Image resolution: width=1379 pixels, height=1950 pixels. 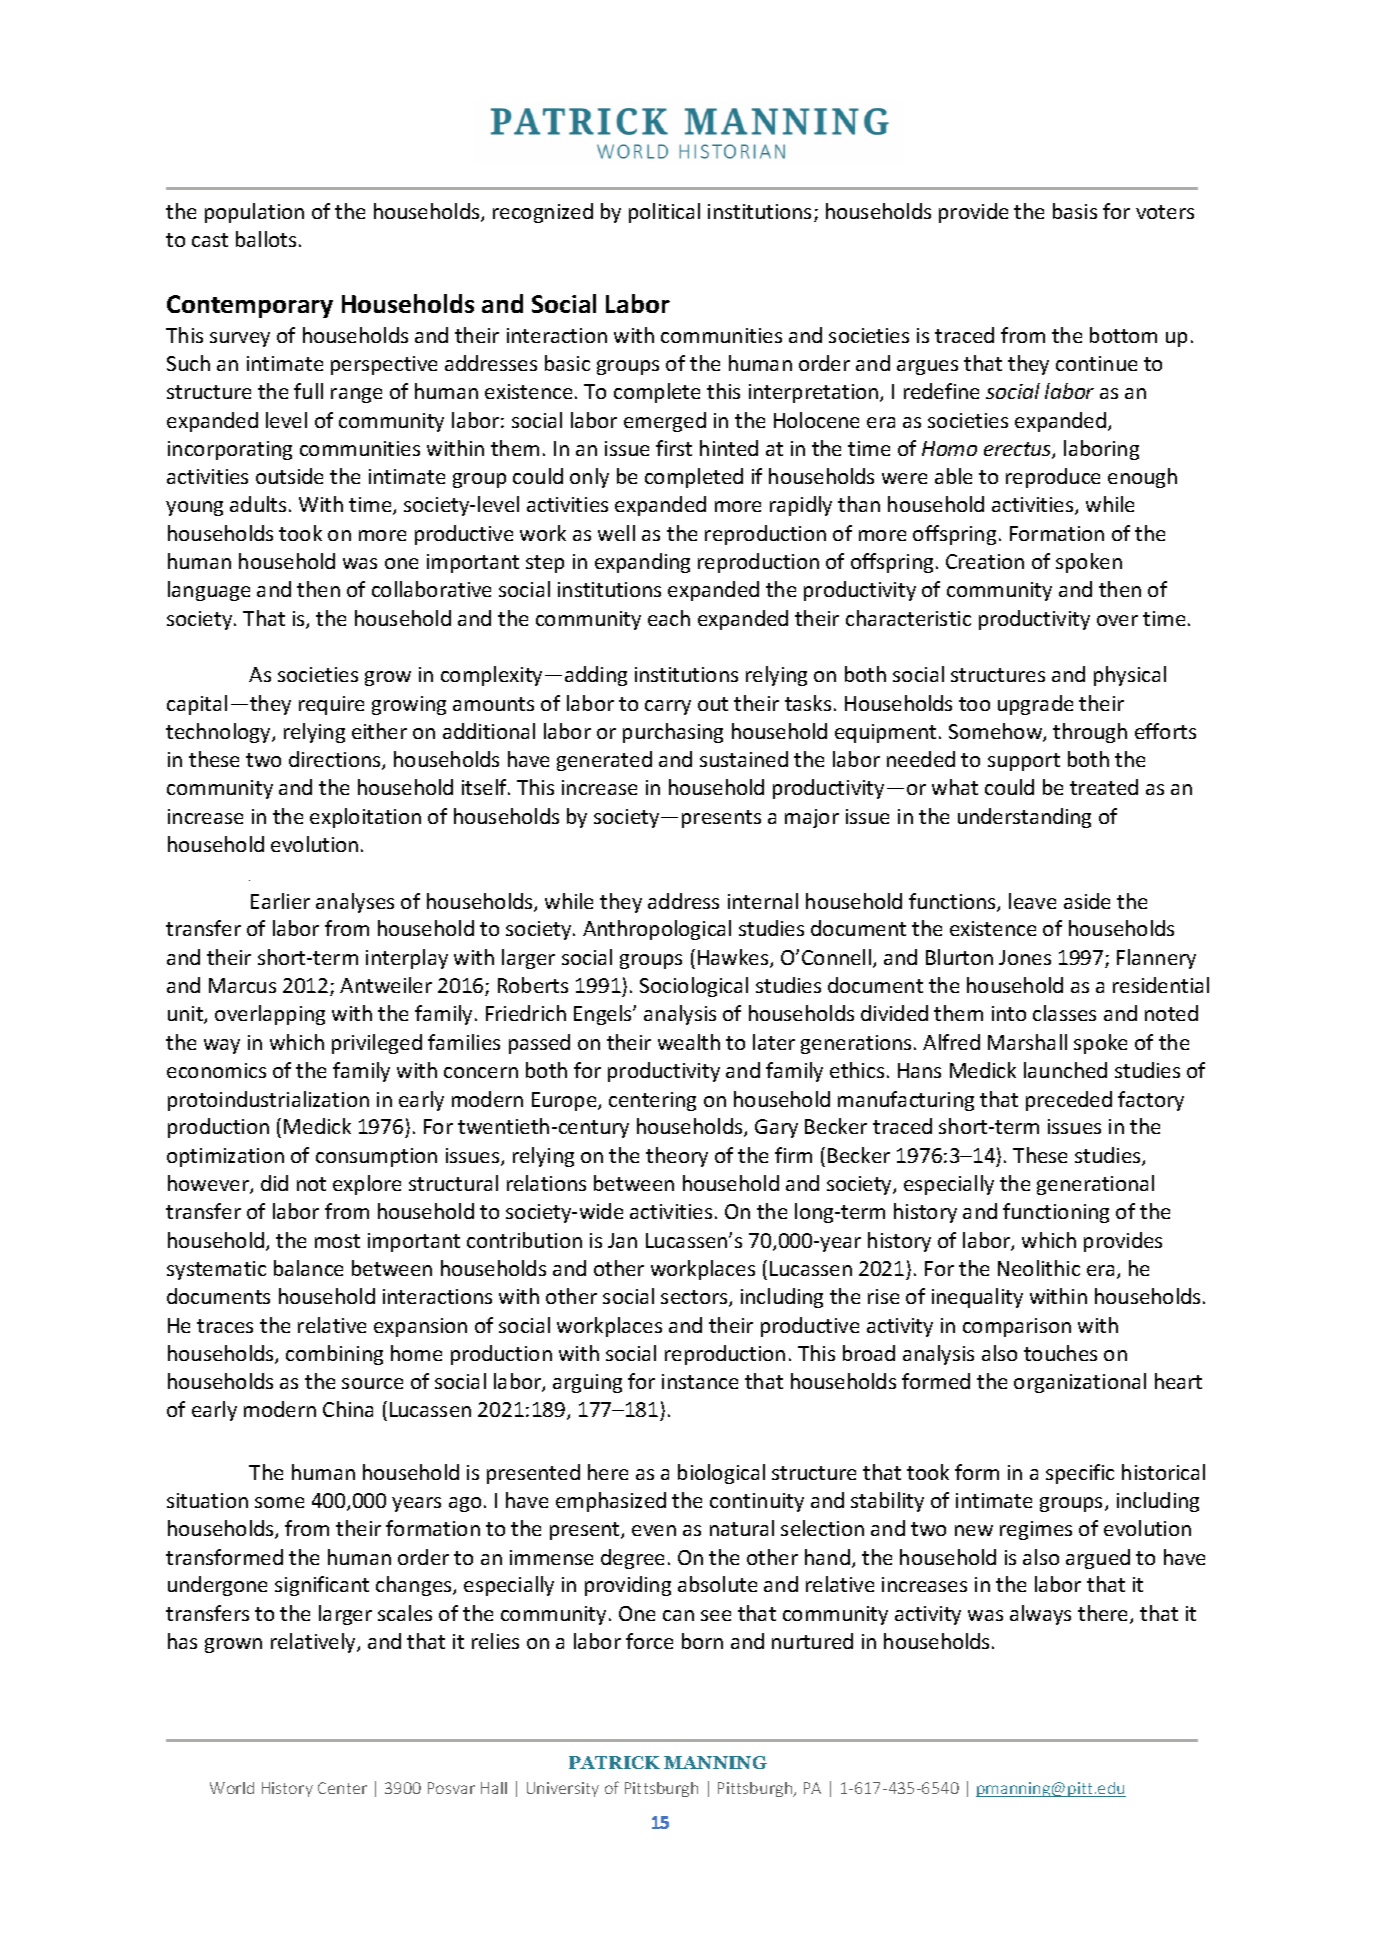 I want to click on directions, so click(x=336, y=760).
